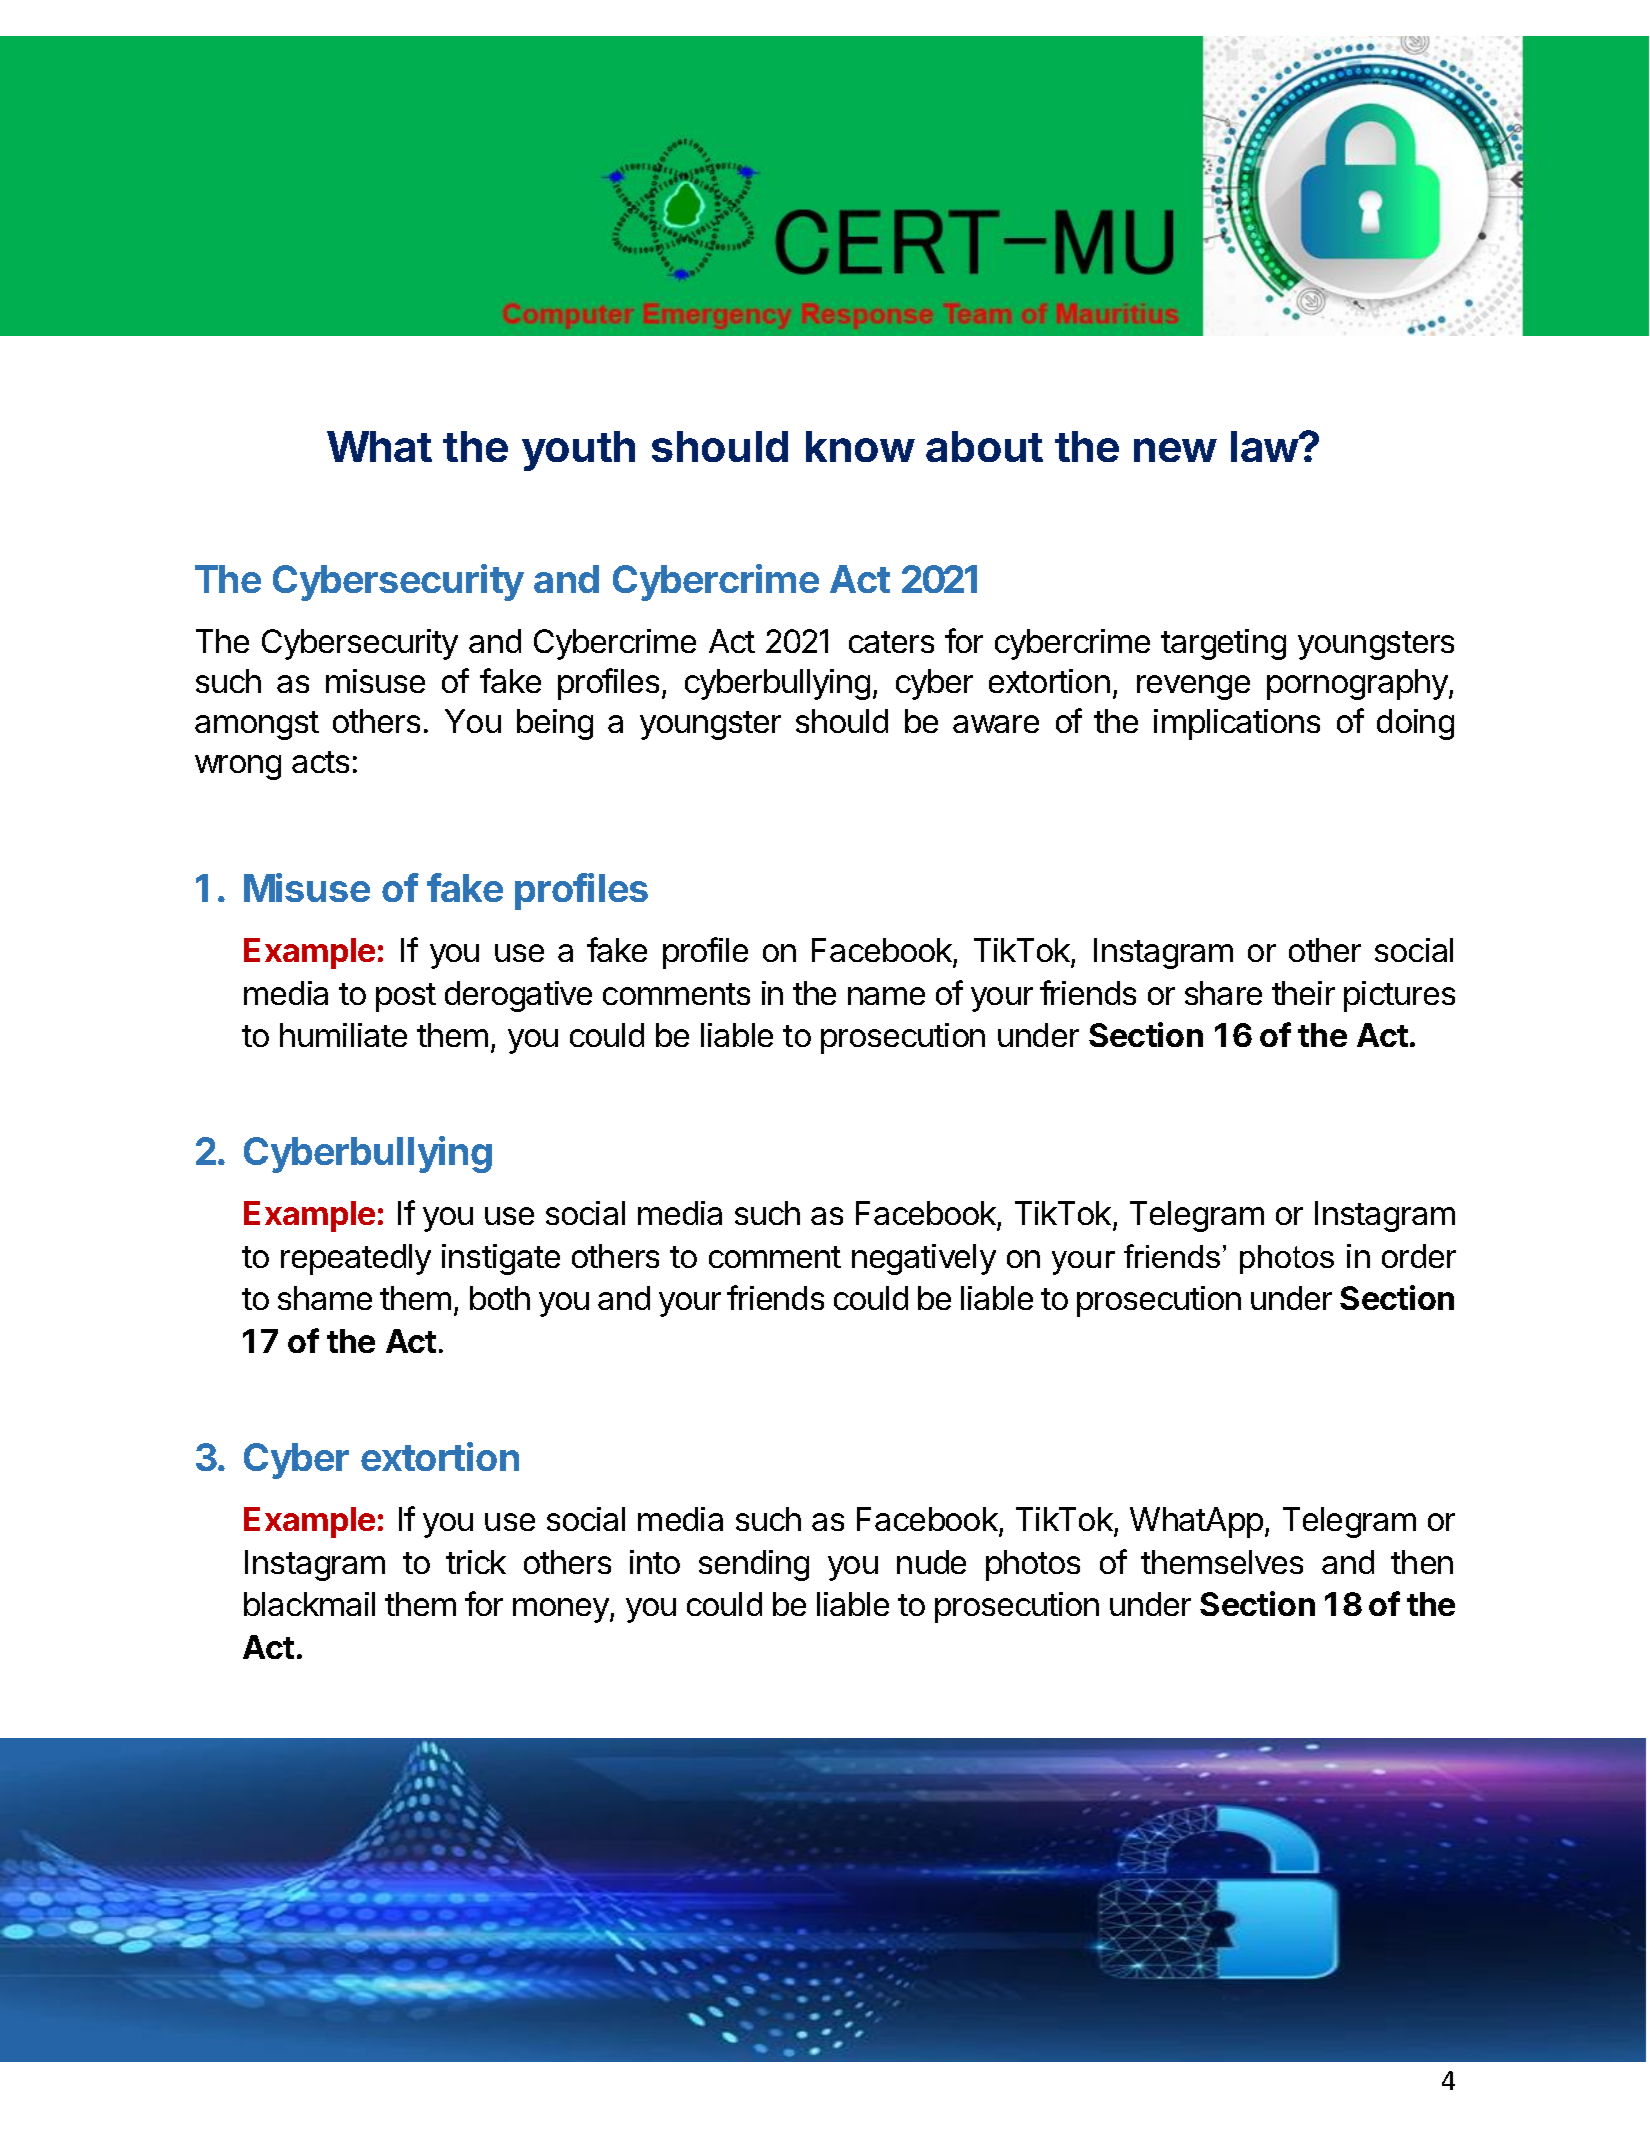  What do you see at coordinates (996, 724) in the screenshot?
I see `aware` at bounding box center [996, 724].
